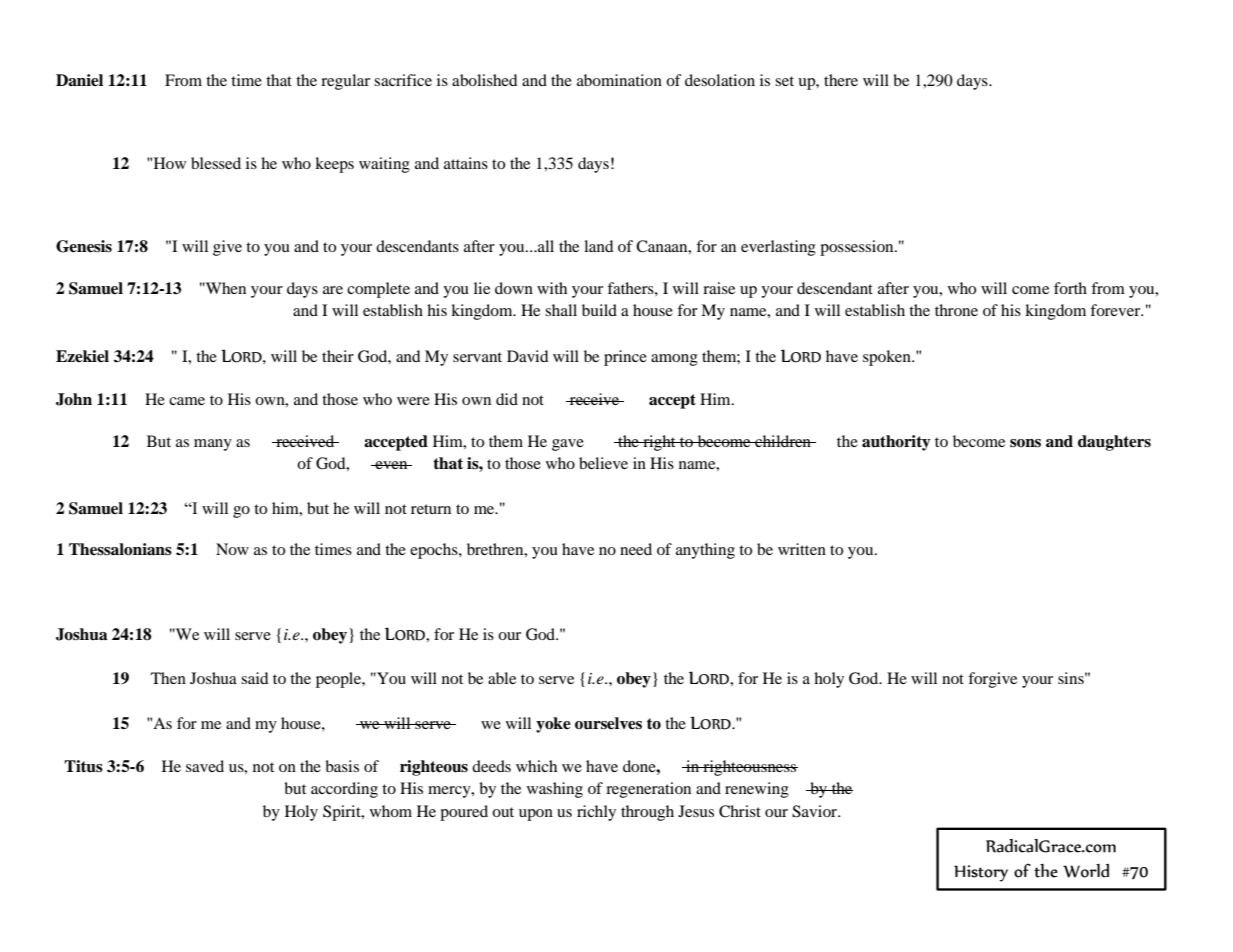  I want to click on richly, so click(596, 813).
